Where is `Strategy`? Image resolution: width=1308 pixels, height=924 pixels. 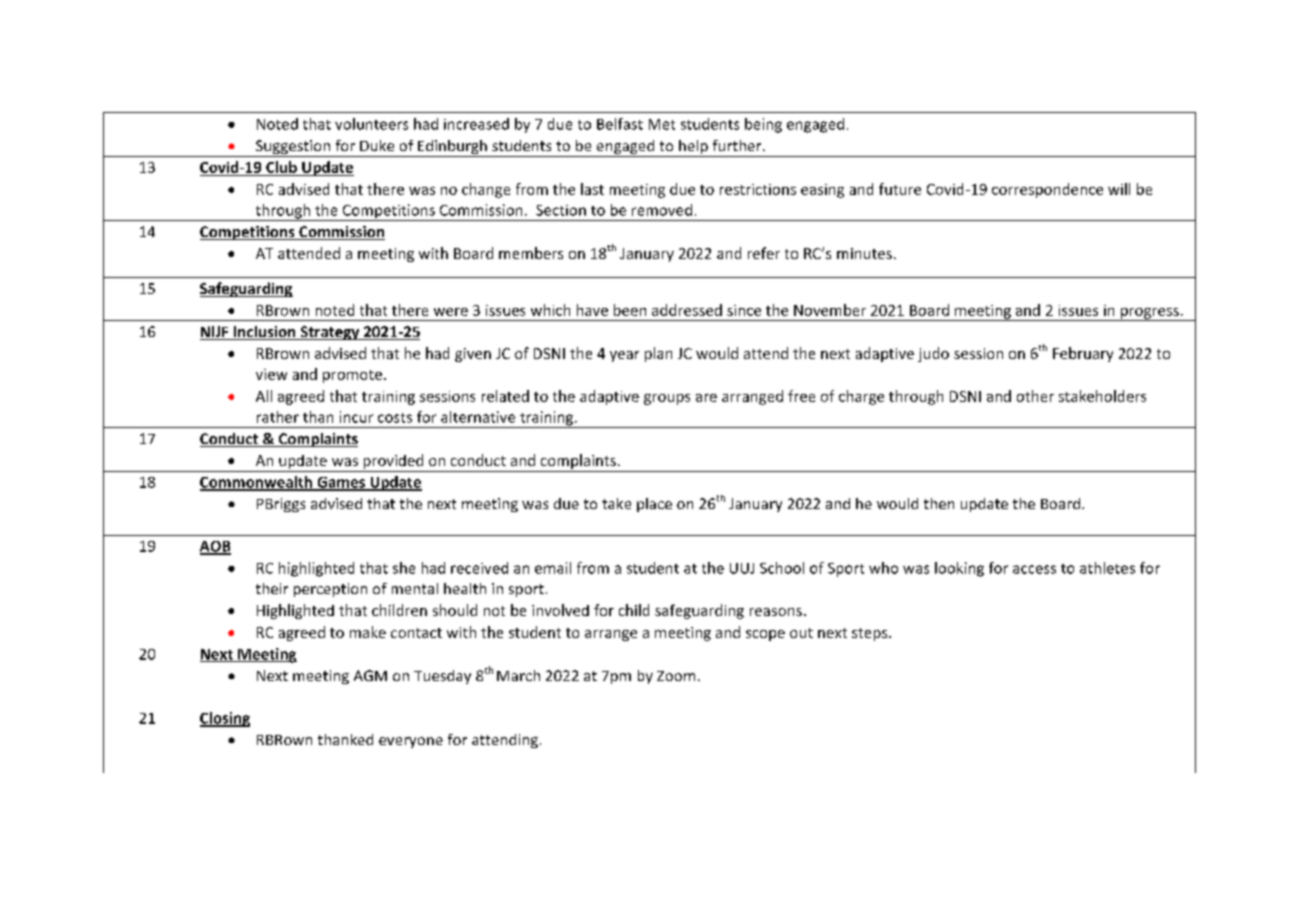 Strategy is located at coordinates (330, 333).
